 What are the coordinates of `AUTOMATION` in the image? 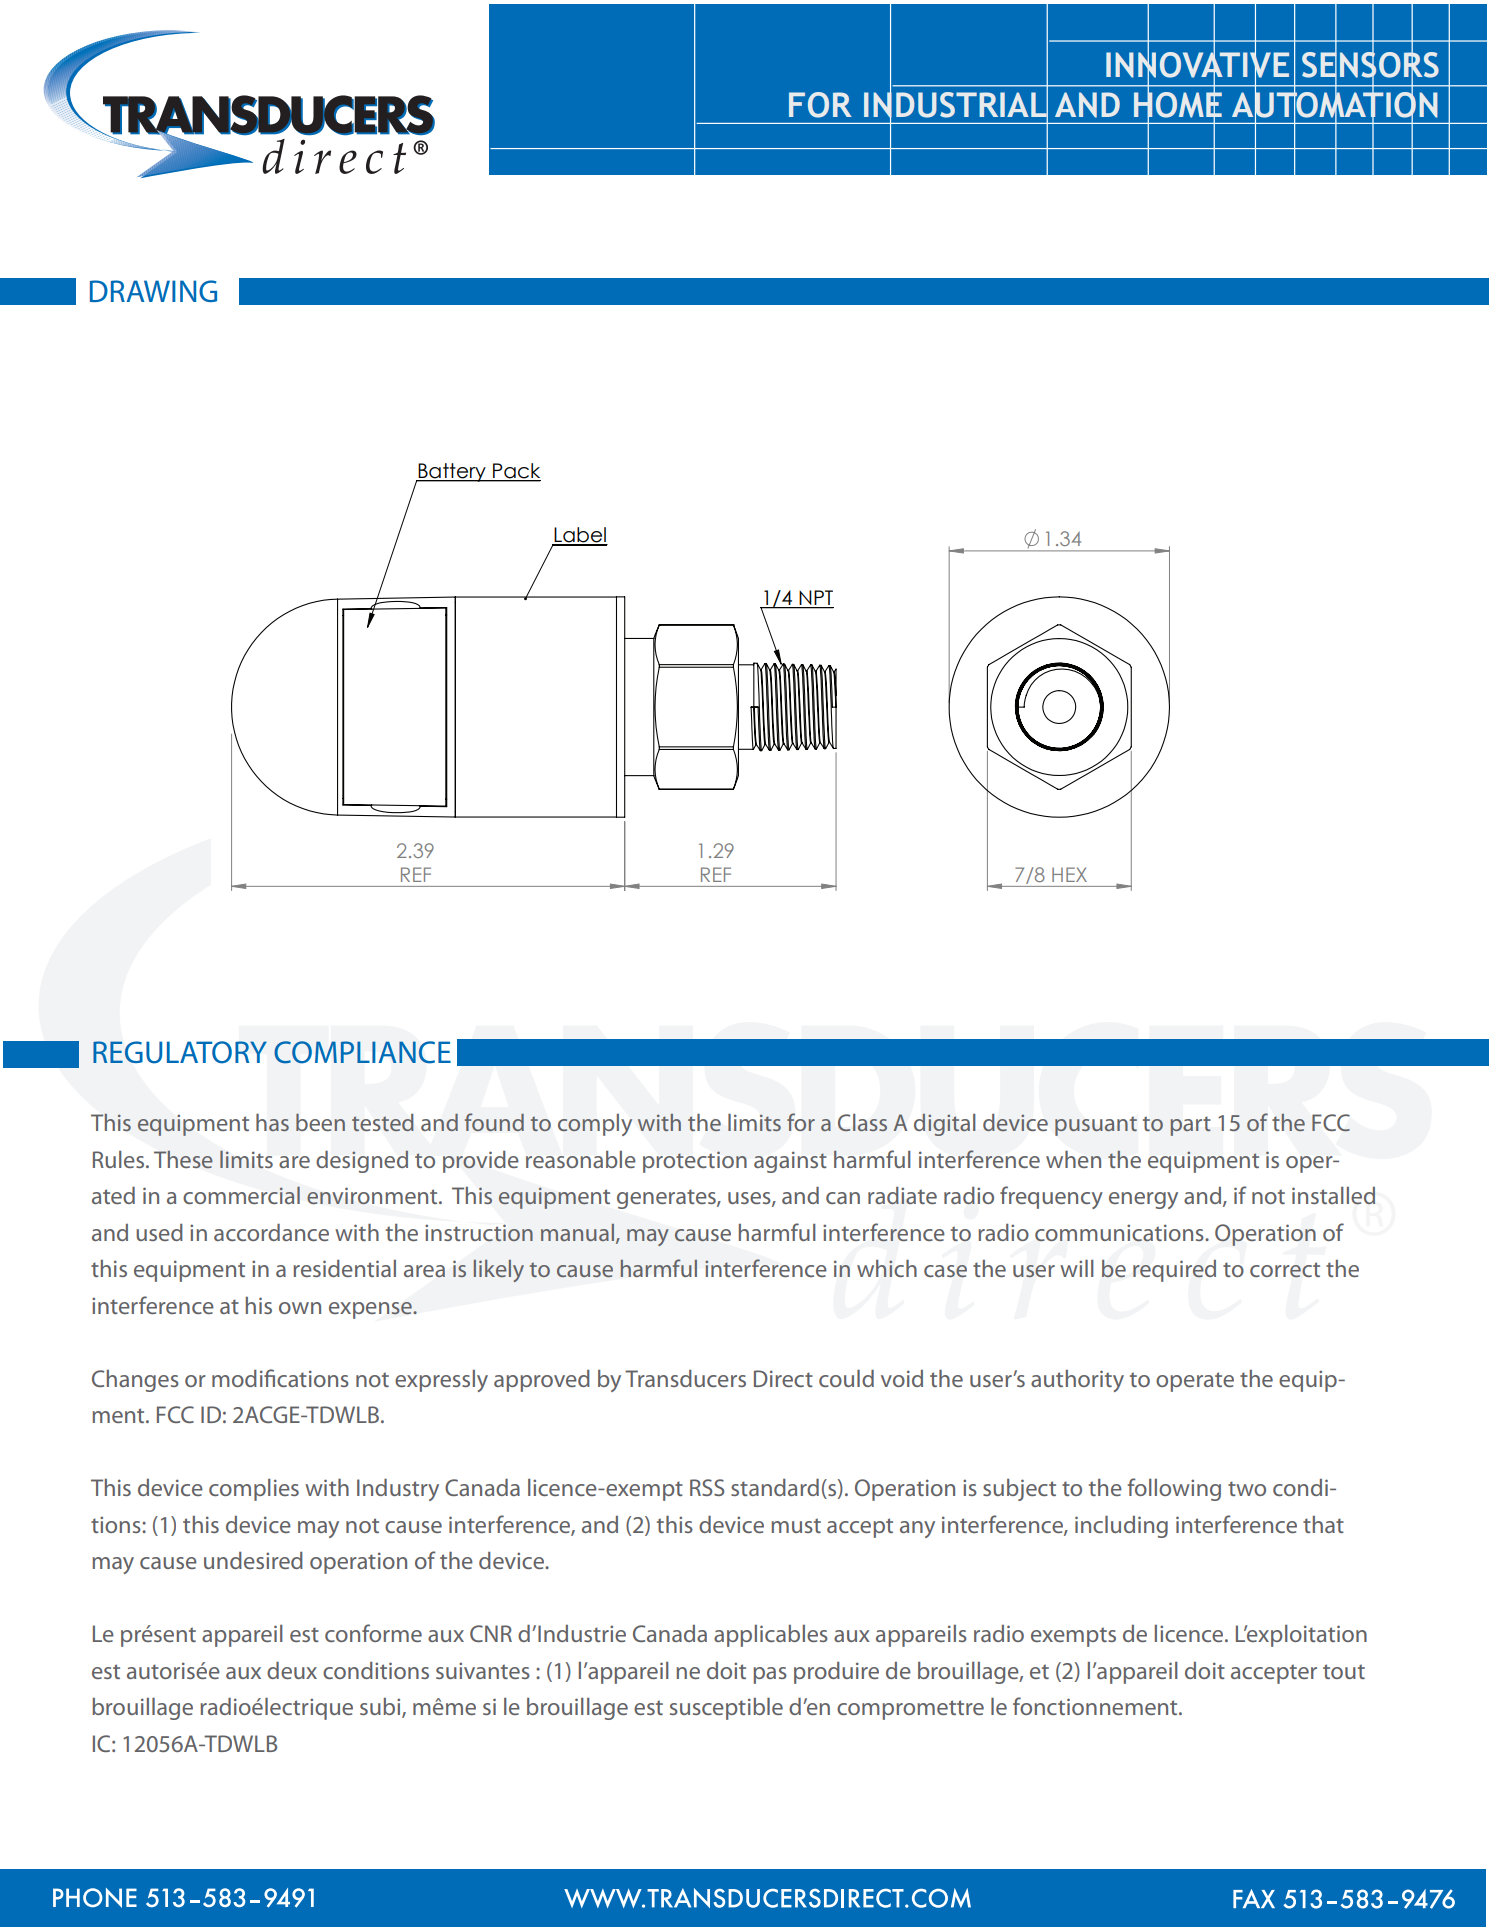 It's located at (1335, 105).
